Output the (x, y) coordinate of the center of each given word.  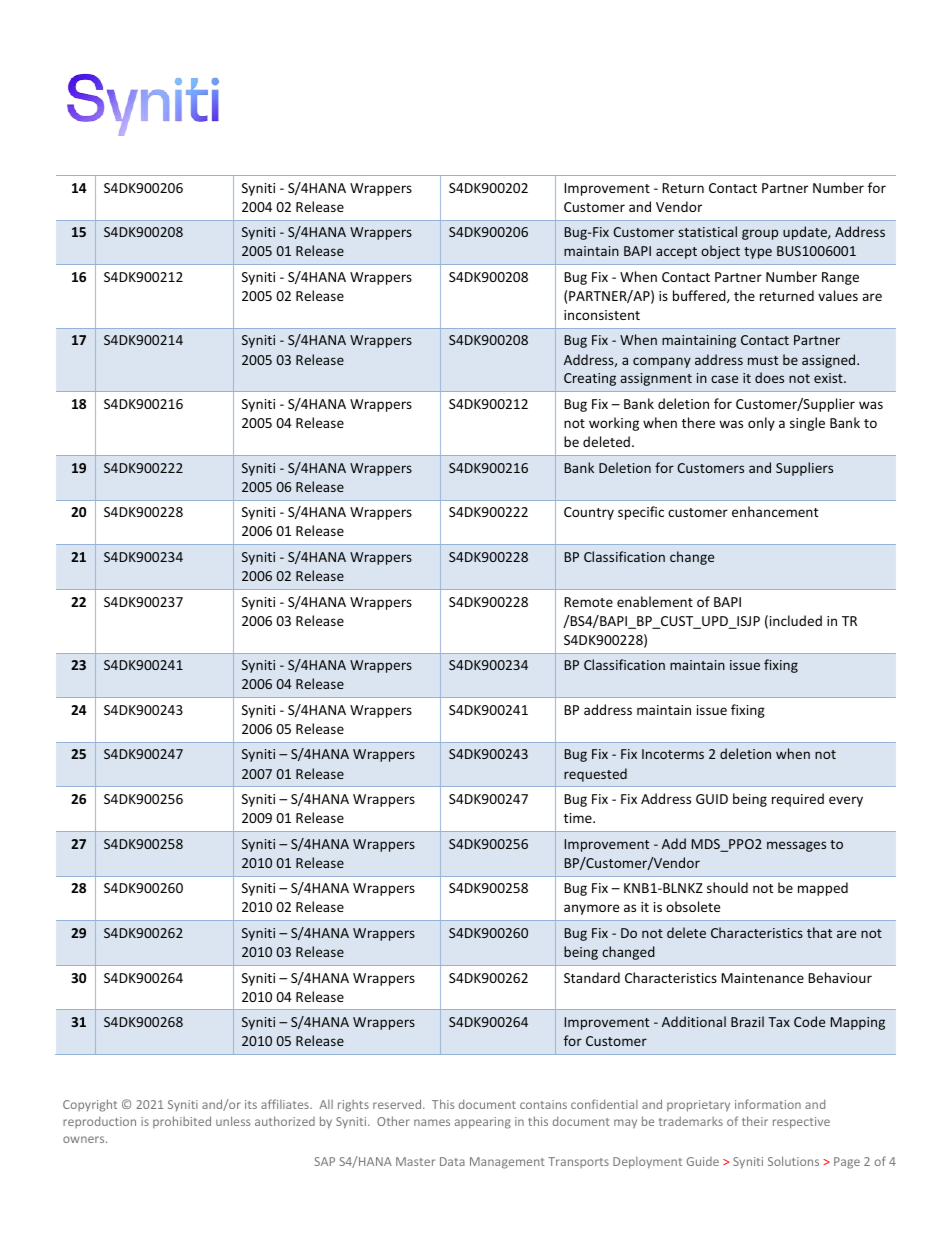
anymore (591, 909)
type (758, 253)
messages (796, 846)
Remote (588, 602)
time (579, 818)
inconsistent (602, 315)
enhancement (775, 511)
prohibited (182, 1122)
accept (676, 253)
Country (589, 513)
